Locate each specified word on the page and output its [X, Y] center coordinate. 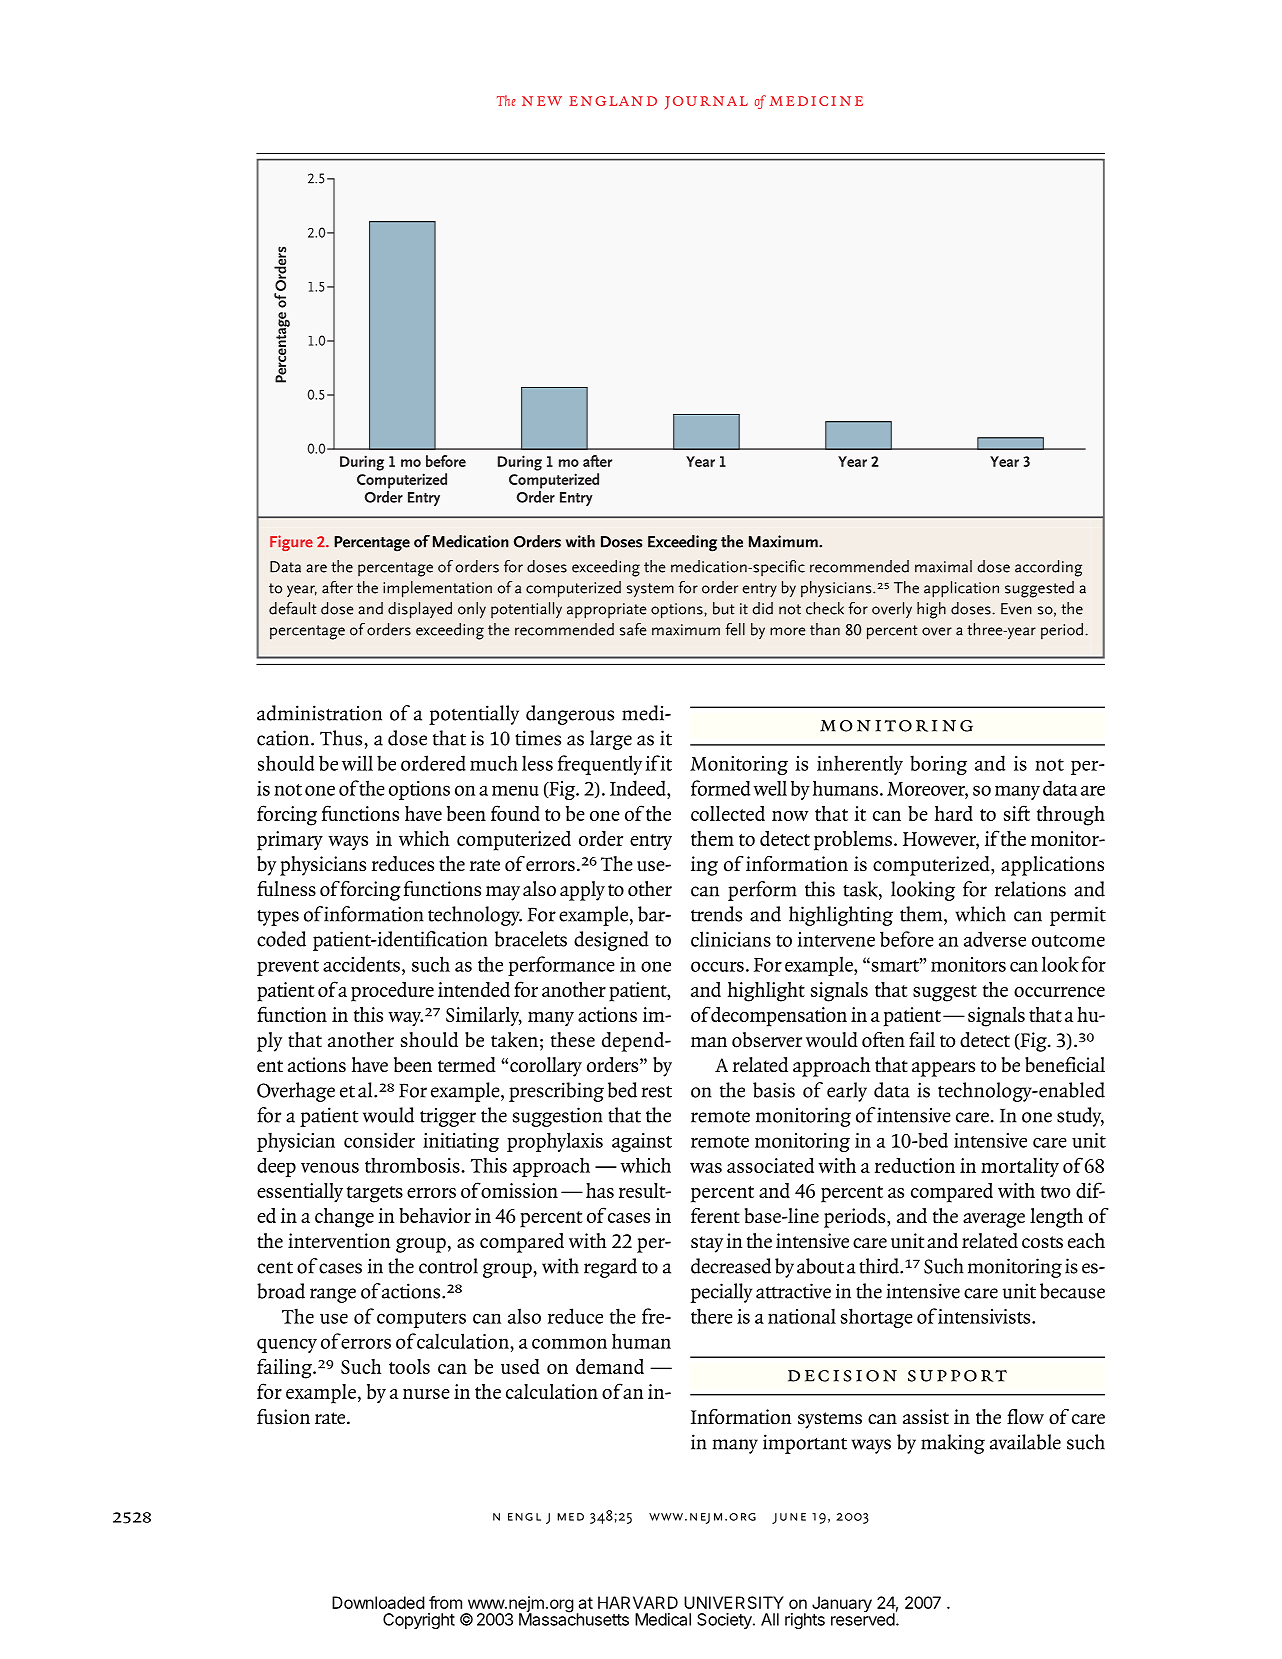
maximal [943, 566]
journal [706, 103]
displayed [420, 610]
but [724, 608]
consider [379, 1140]
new [542, 101]
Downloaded [378, 1602]
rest [657, 1091]
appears [943, 1069]
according [1048, 568]
